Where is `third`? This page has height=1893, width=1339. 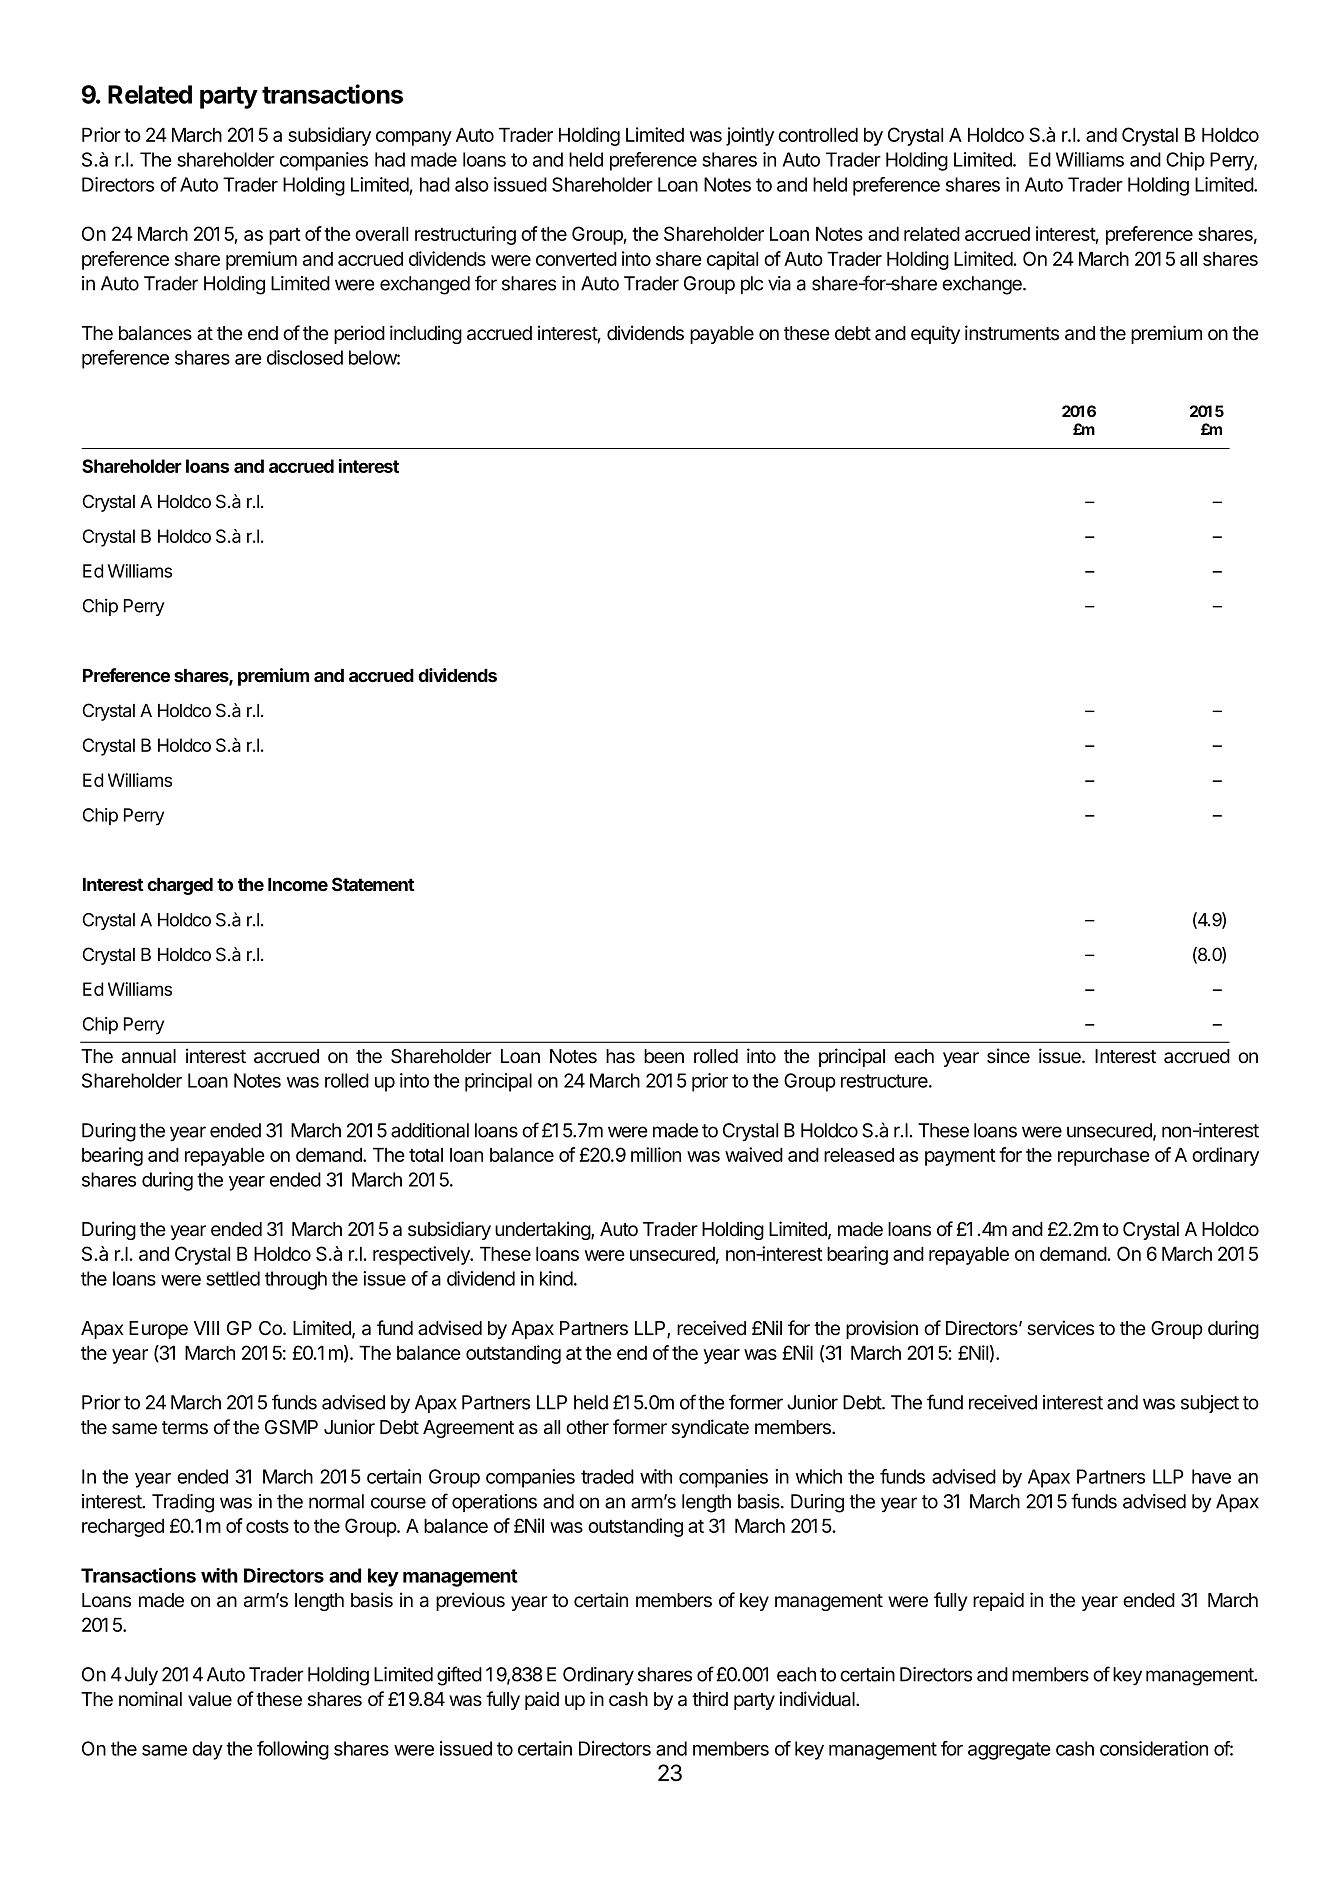 third is located at coordinates (710, 1698).
